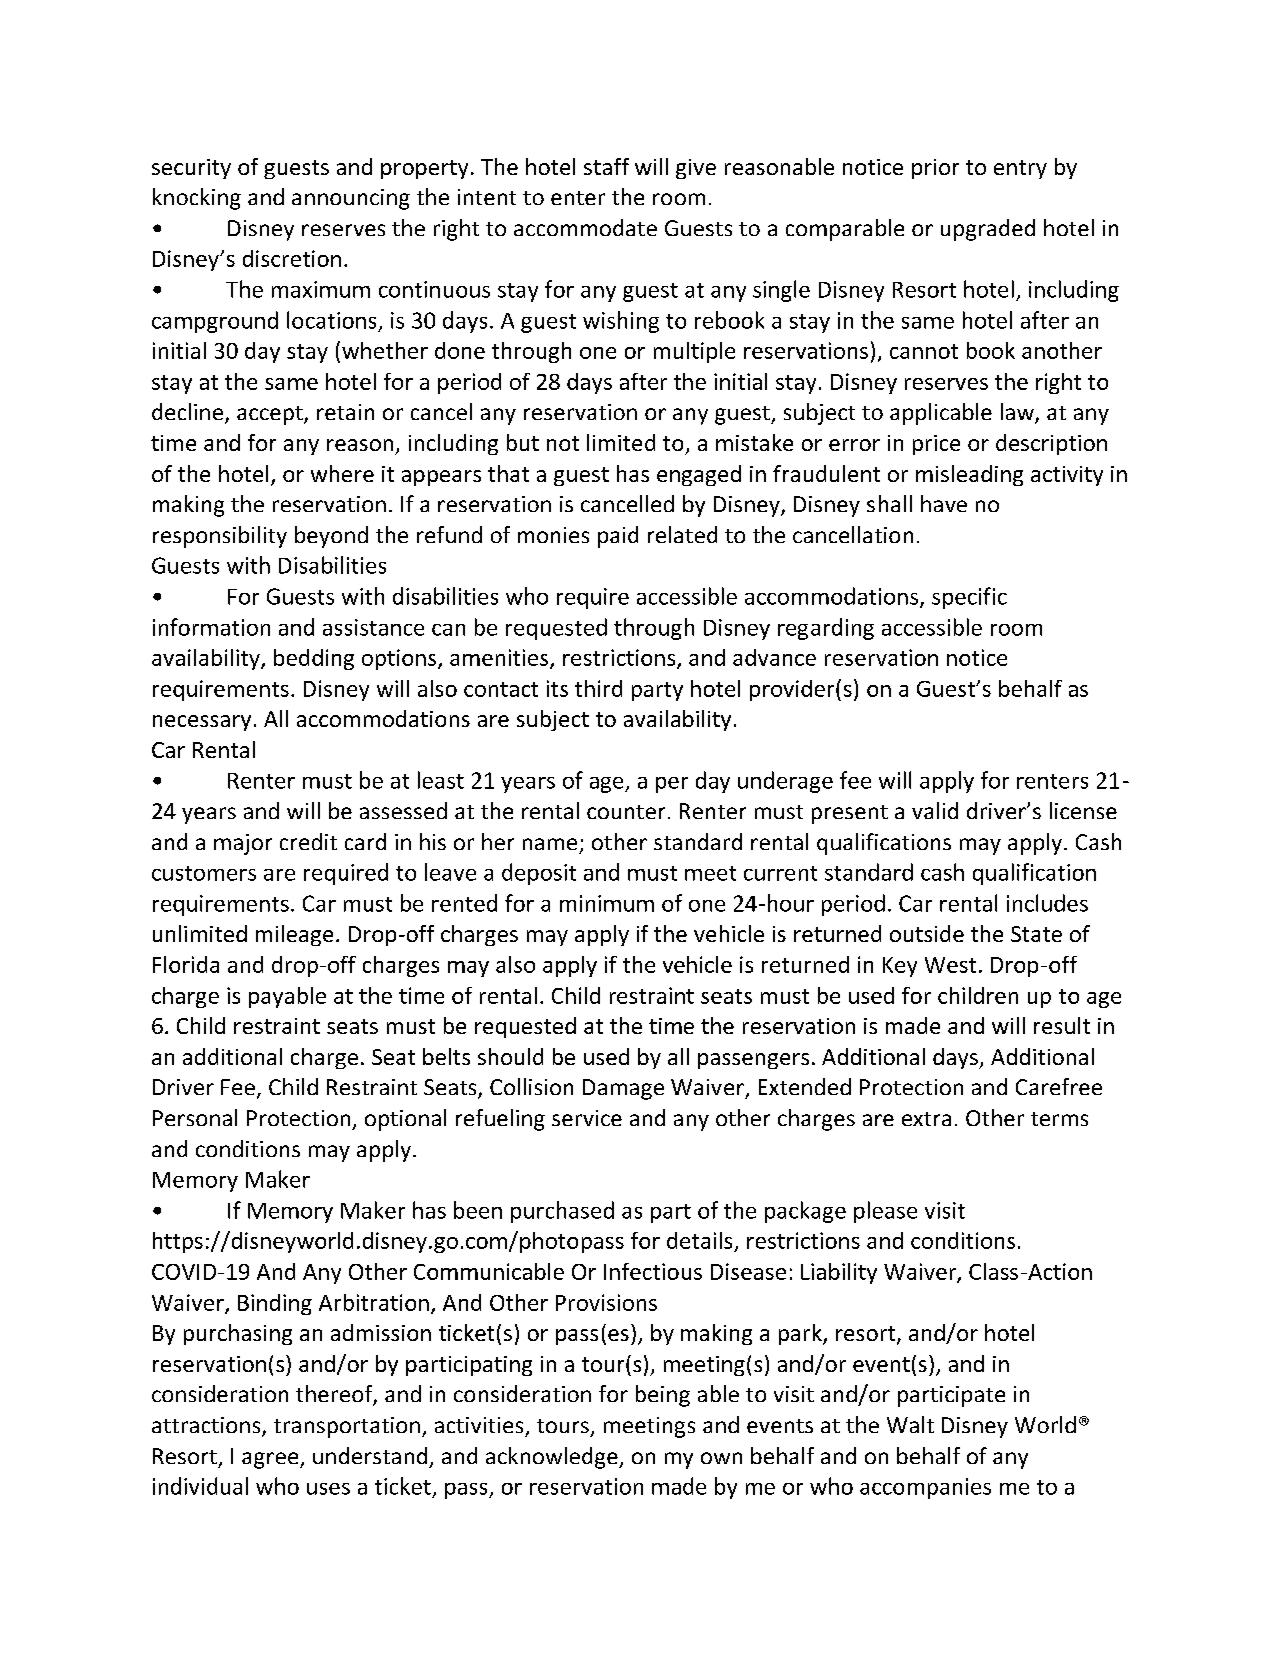  Describe the element at coordinates (271, 1460) in the image. I see `agree` at that location.
